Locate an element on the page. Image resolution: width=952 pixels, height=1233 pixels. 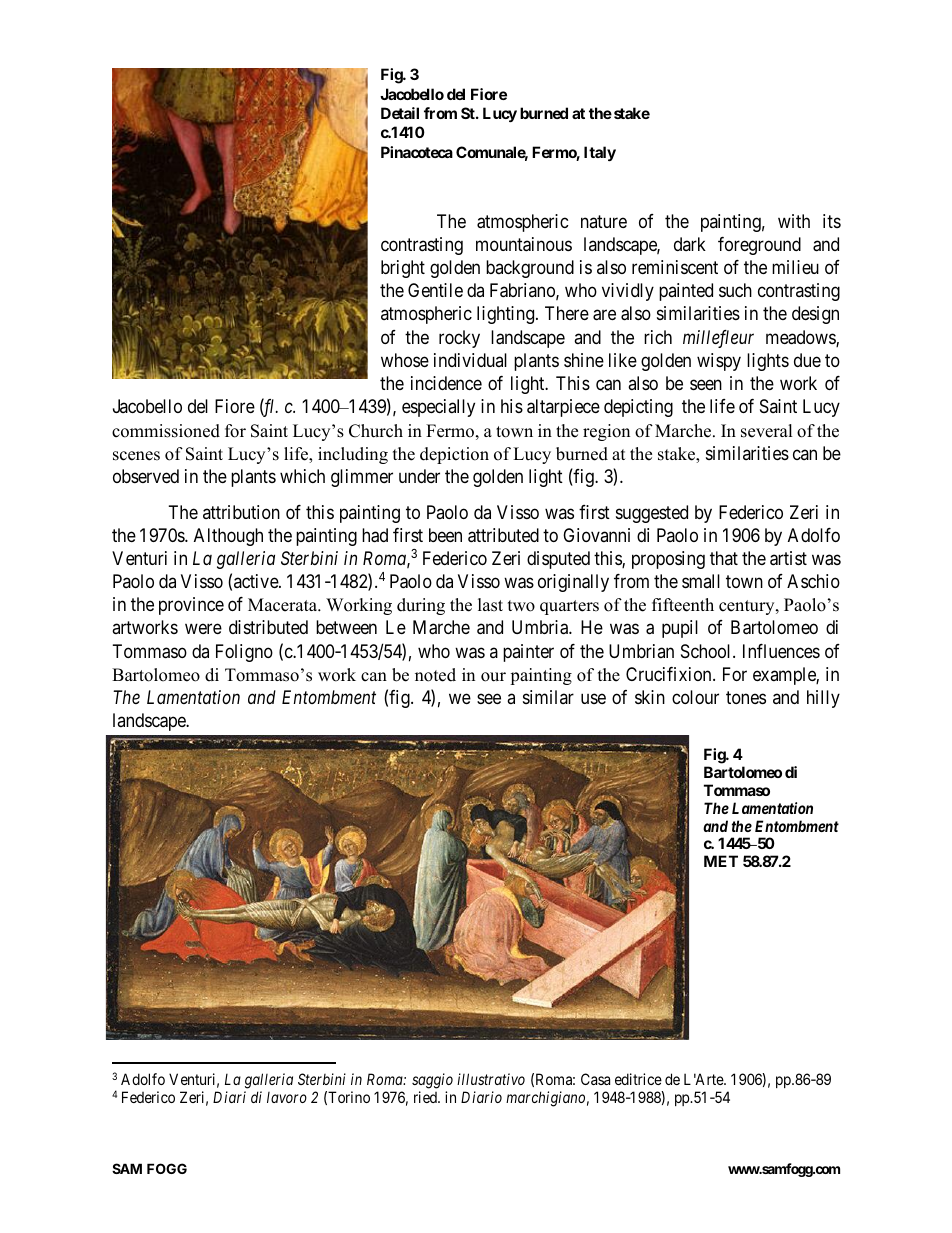
Casa is located at coordinates (595, 1079).
